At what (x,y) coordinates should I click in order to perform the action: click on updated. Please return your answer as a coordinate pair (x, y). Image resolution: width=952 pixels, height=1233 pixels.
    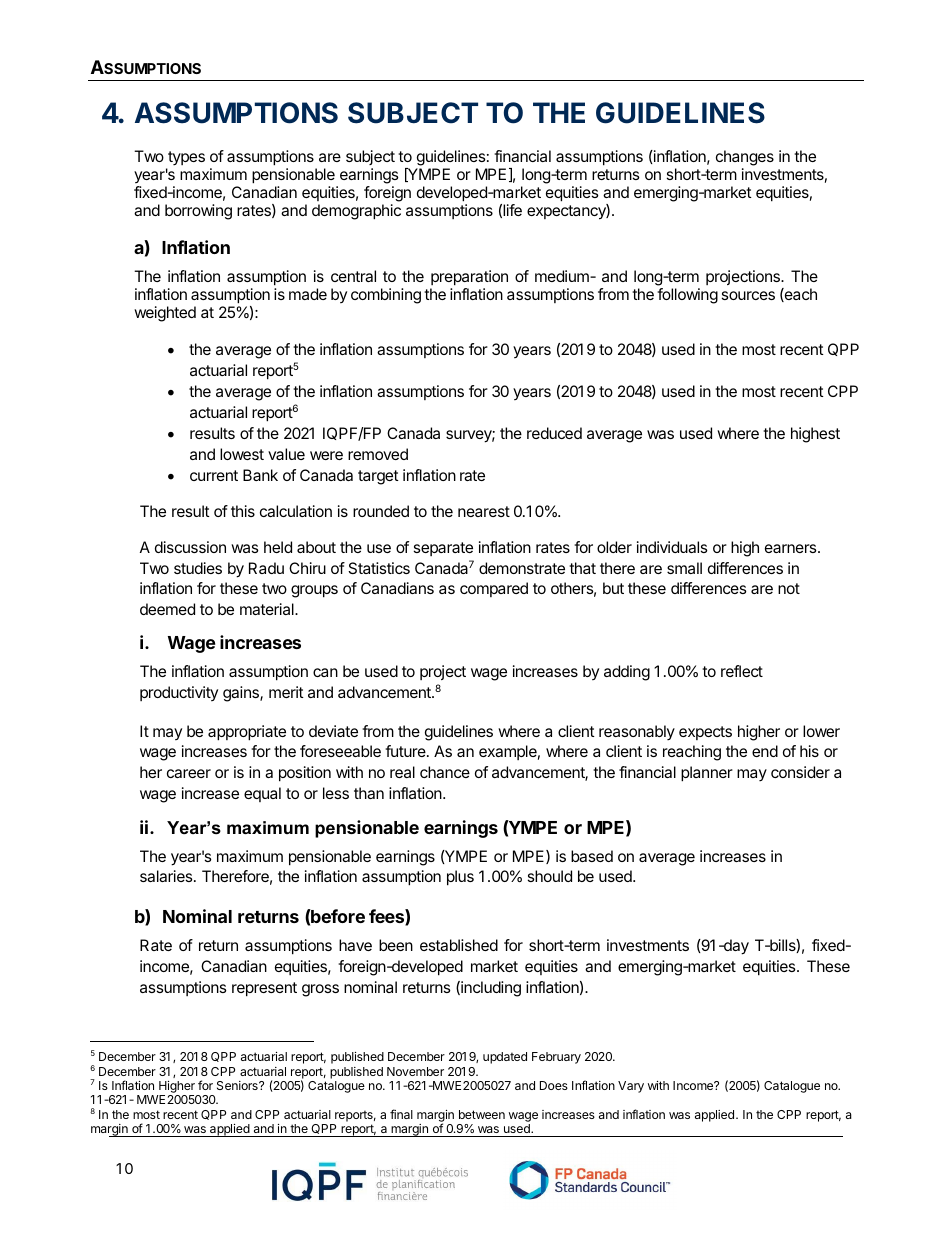
    Looking at the image, I should click on (505, 1058).
